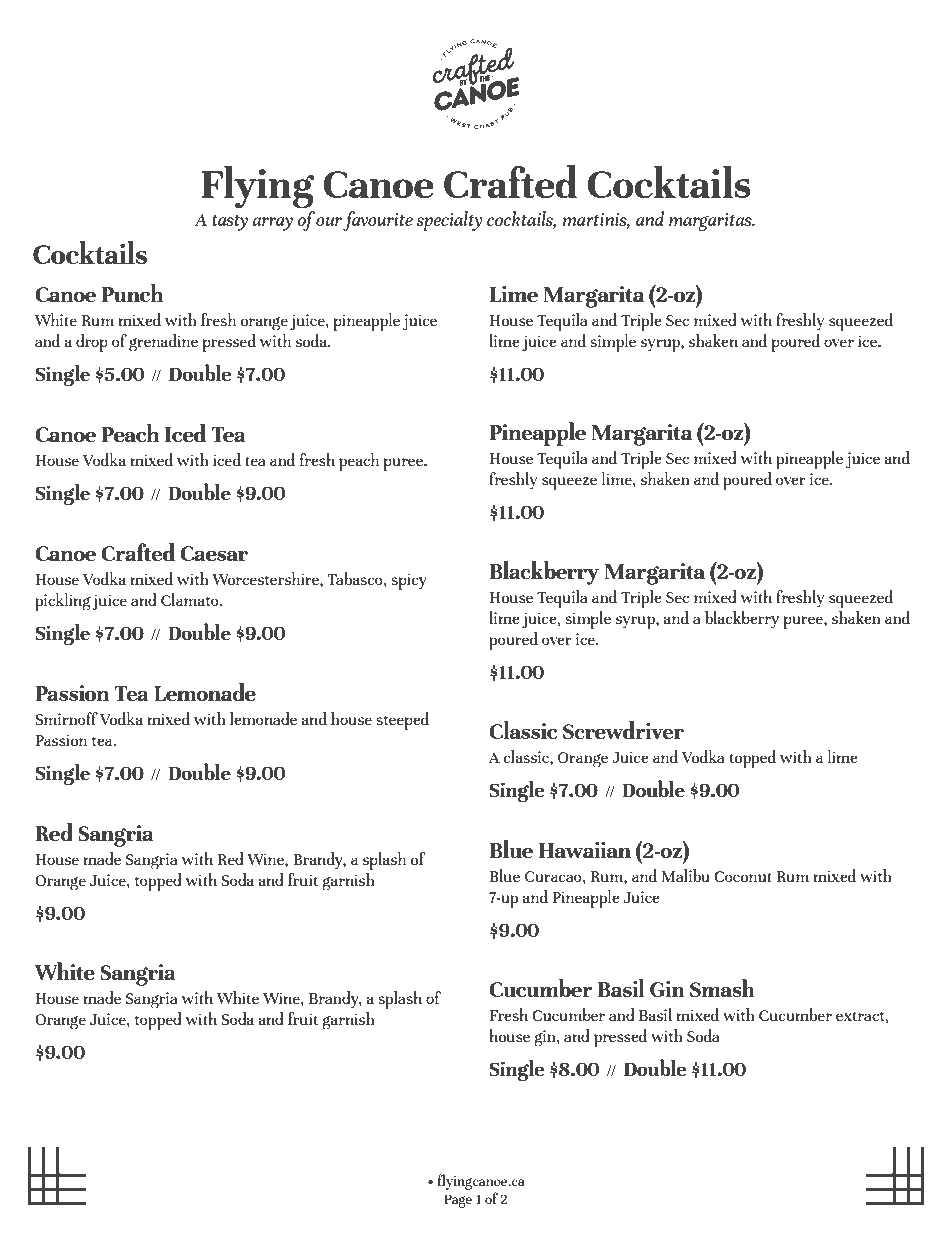  I want to click on Caesar, so click(214, 553).
